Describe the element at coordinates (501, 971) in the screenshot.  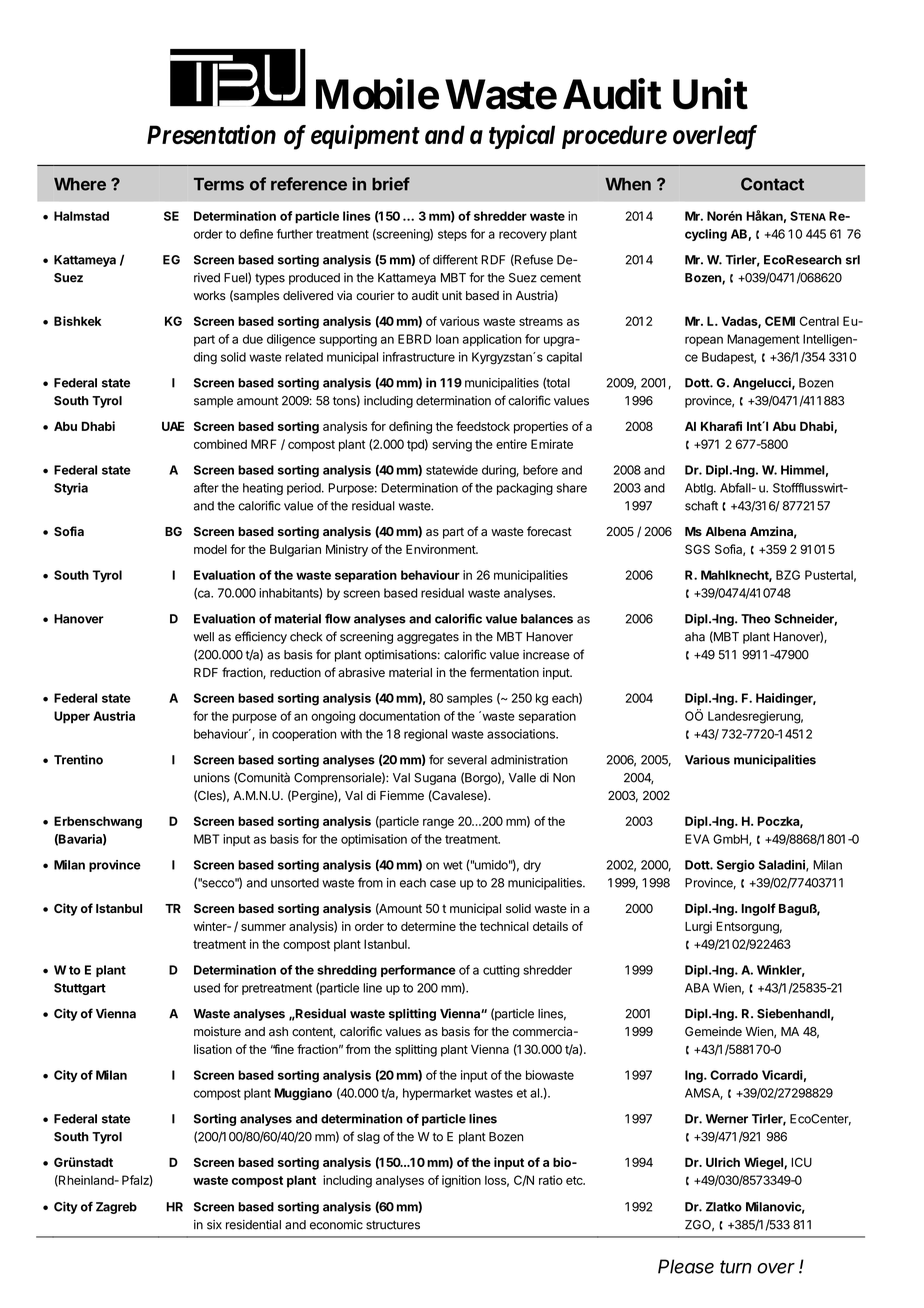
I see `cutting` at that location.
